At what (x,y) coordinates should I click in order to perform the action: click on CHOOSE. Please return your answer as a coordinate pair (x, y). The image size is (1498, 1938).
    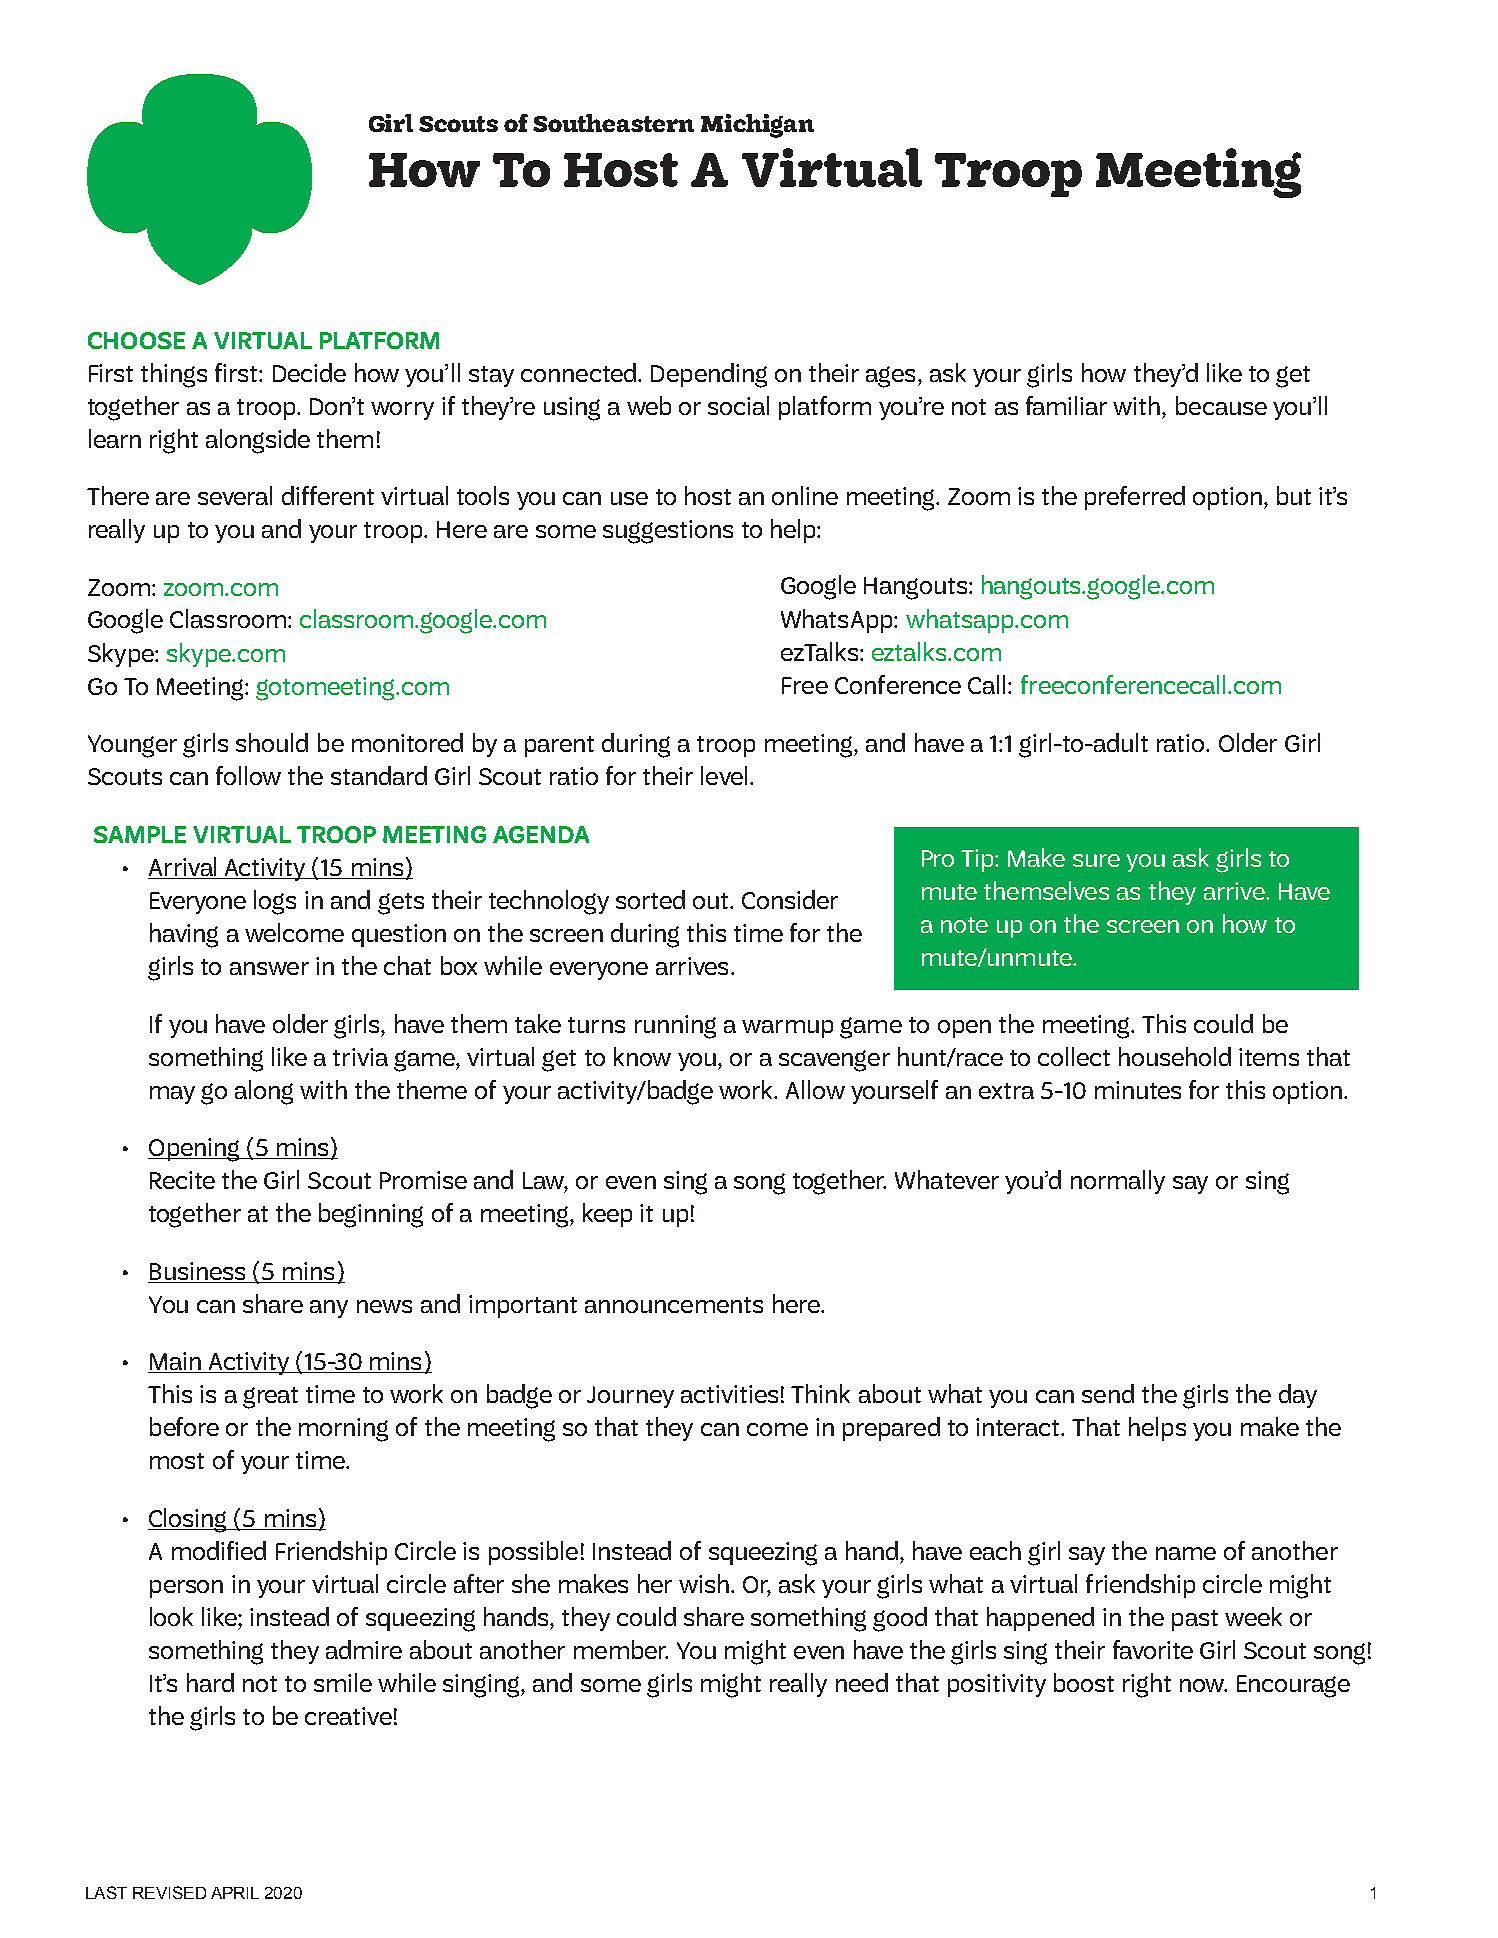
    Looking at the image, I should click on (136, 340).
